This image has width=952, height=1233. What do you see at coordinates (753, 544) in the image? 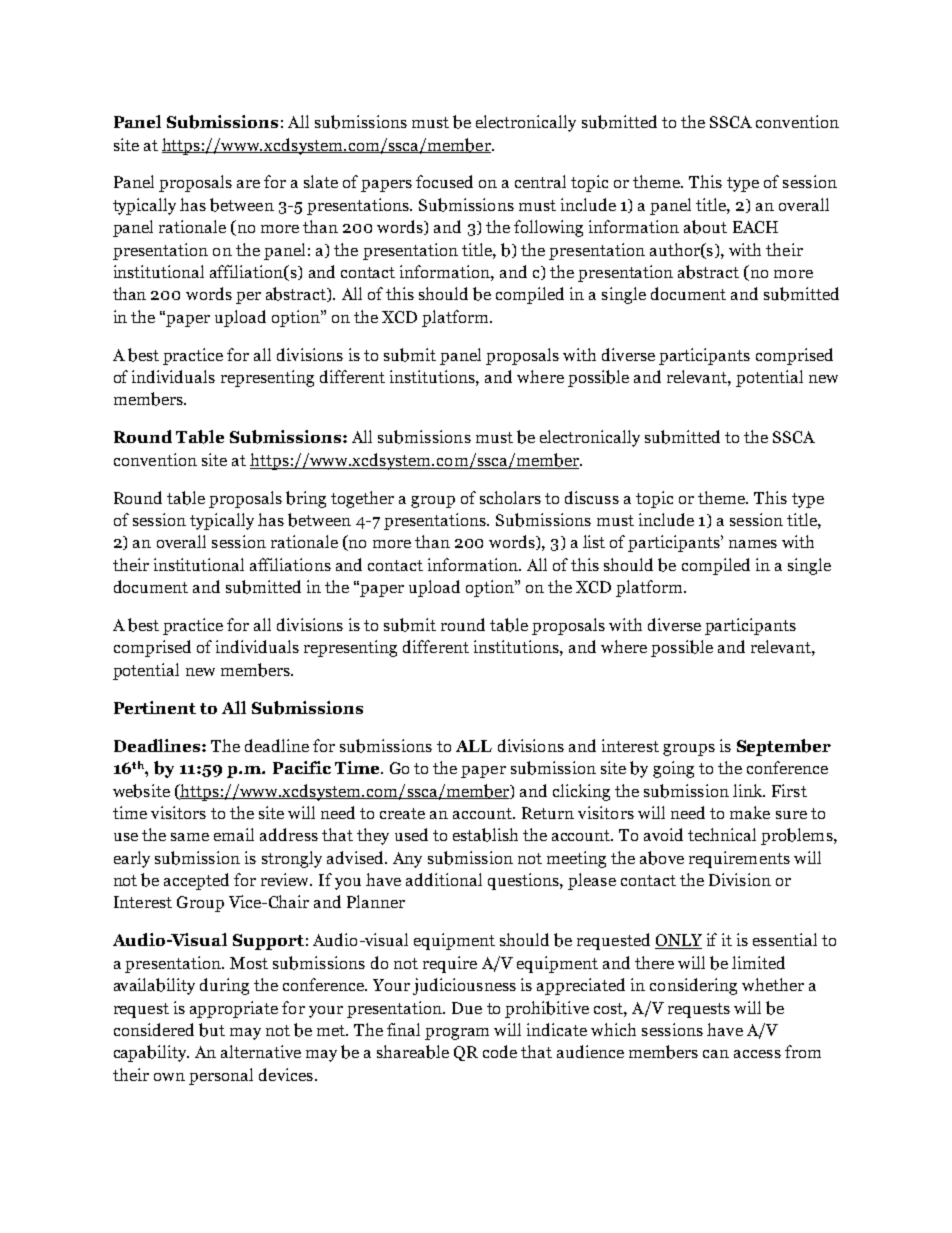
I see `names` at bounding box center [753, 544].
